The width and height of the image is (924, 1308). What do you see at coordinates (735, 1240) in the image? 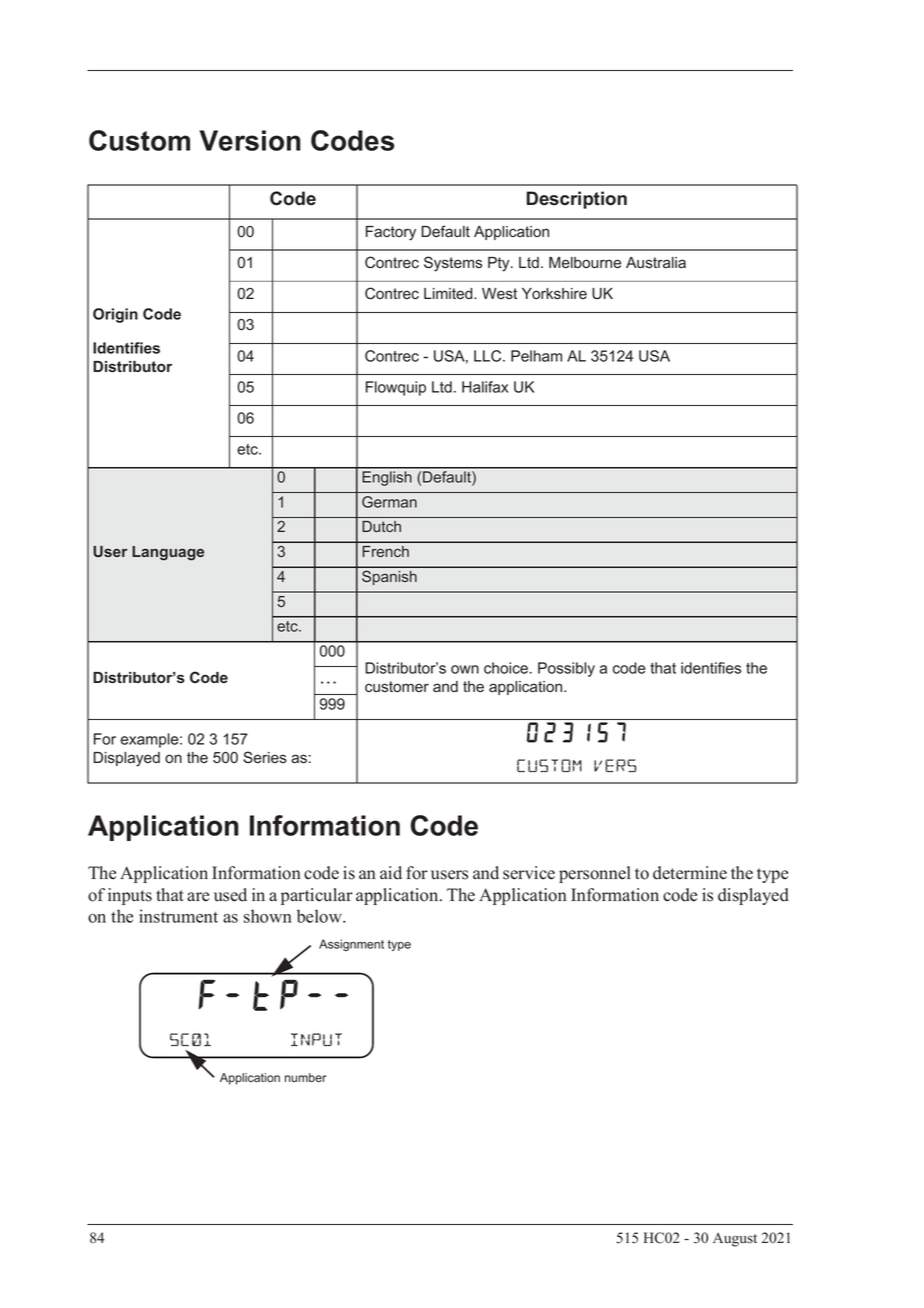
I see `August` at bounding box center [735, 1240].
